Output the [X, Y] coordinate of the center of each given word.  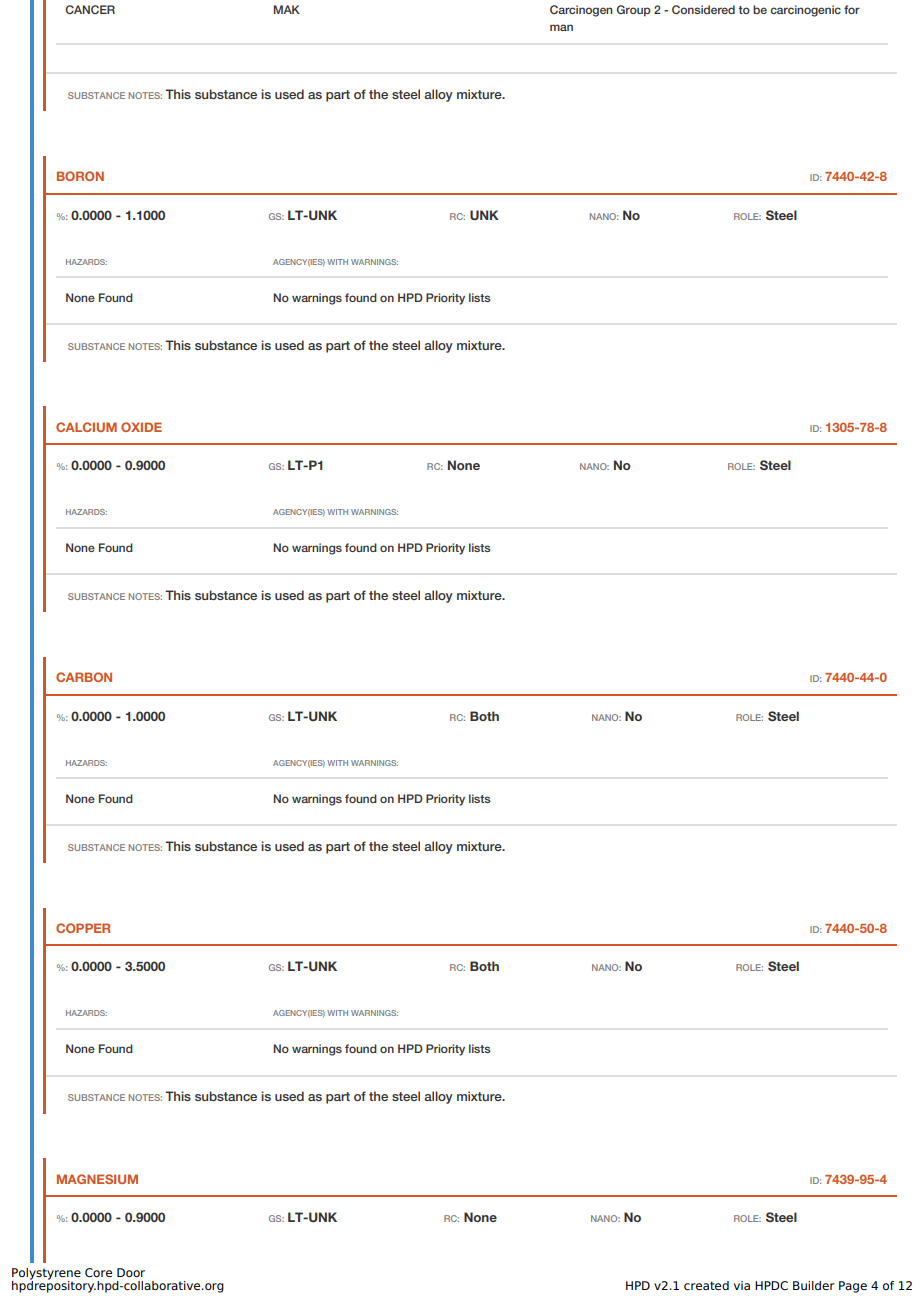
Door [131, 1272]
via [742, 1285]
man [561, 27]
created [706, 1285]
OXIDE [141, 427]
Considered [703, 9]
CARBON [84, 677]
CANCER [90, 9]
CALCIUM [86, 427]
